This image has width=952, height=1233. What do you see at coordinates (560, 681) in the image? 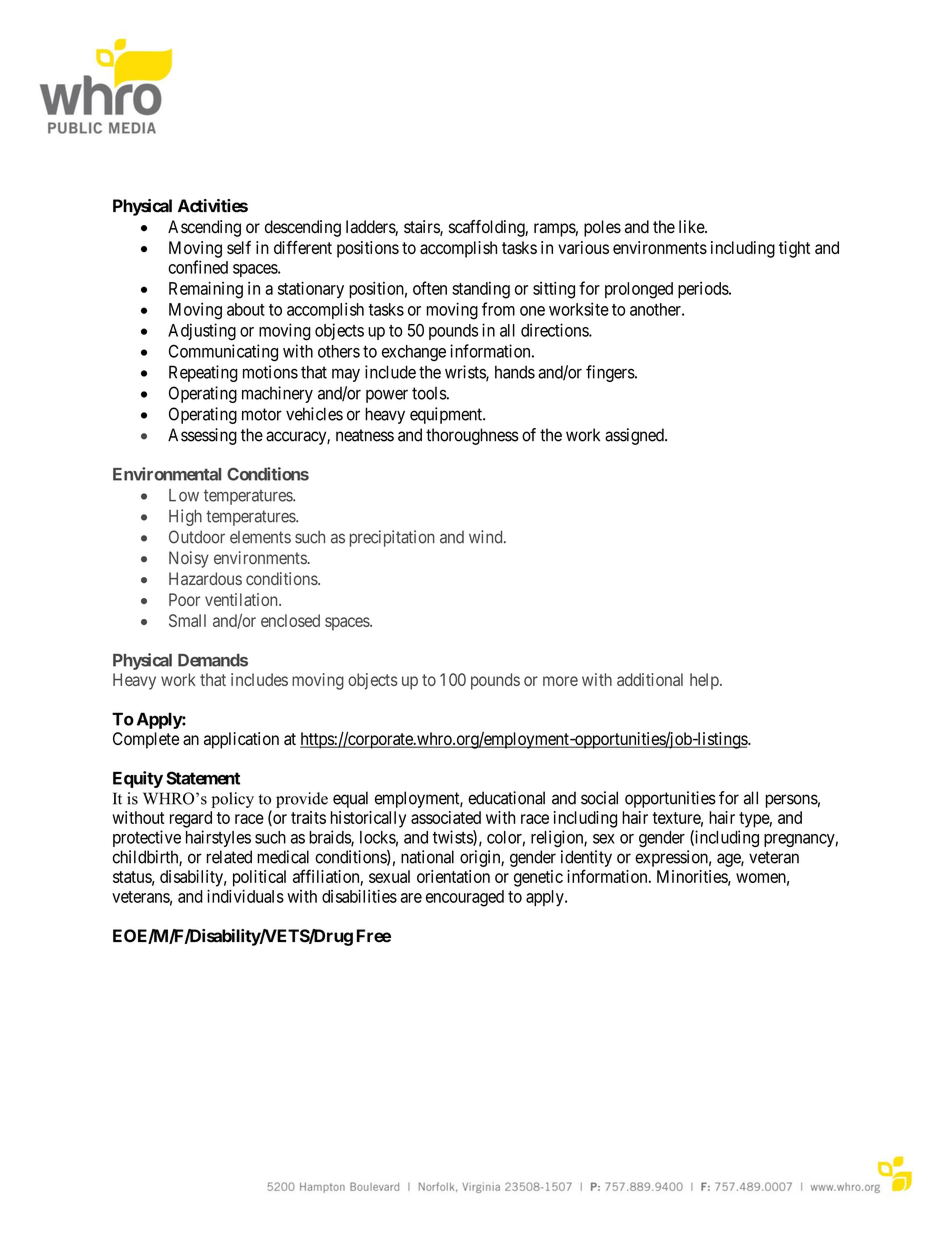
I see `more` at bounding box center [560, 681].
